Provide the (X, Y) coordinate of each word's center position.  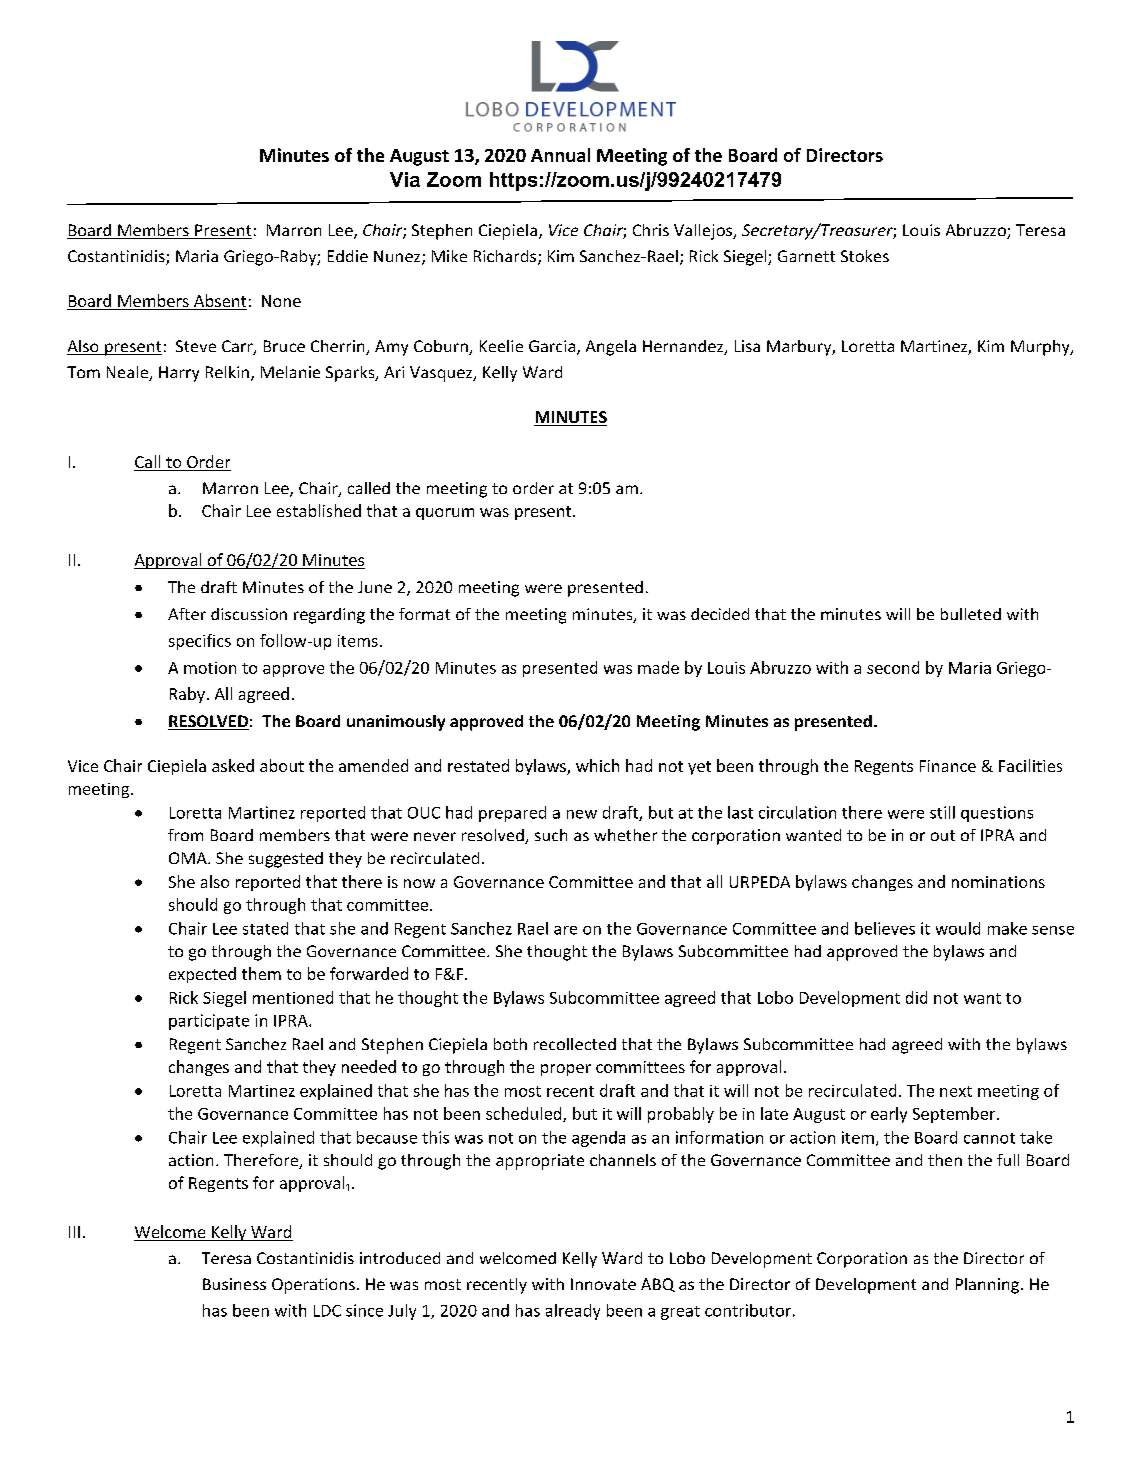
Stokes (865, 256)
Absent (219, 302)
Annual (560, 155)
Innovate (603, 1284)
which (597, 765)
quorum (445, 514)
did (916, 997)
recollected (575, 1044)
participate (209, 1022)
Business (234, 1284)
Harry (179, 374)
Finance (948, 766)
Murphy (1041, 348)
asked (233, 765)
